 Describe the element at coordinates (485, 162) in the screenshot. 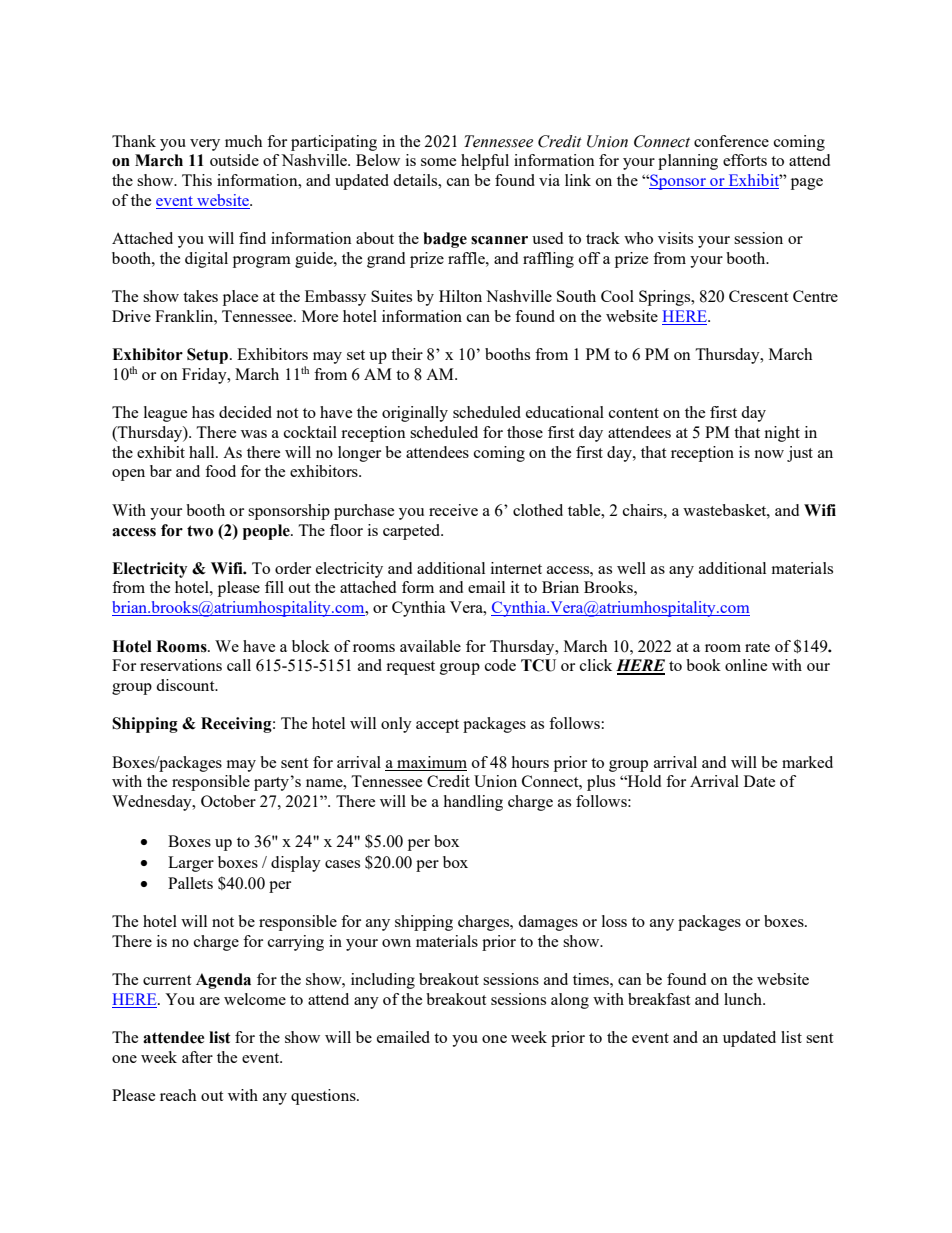

I see `helpful` at that location.
